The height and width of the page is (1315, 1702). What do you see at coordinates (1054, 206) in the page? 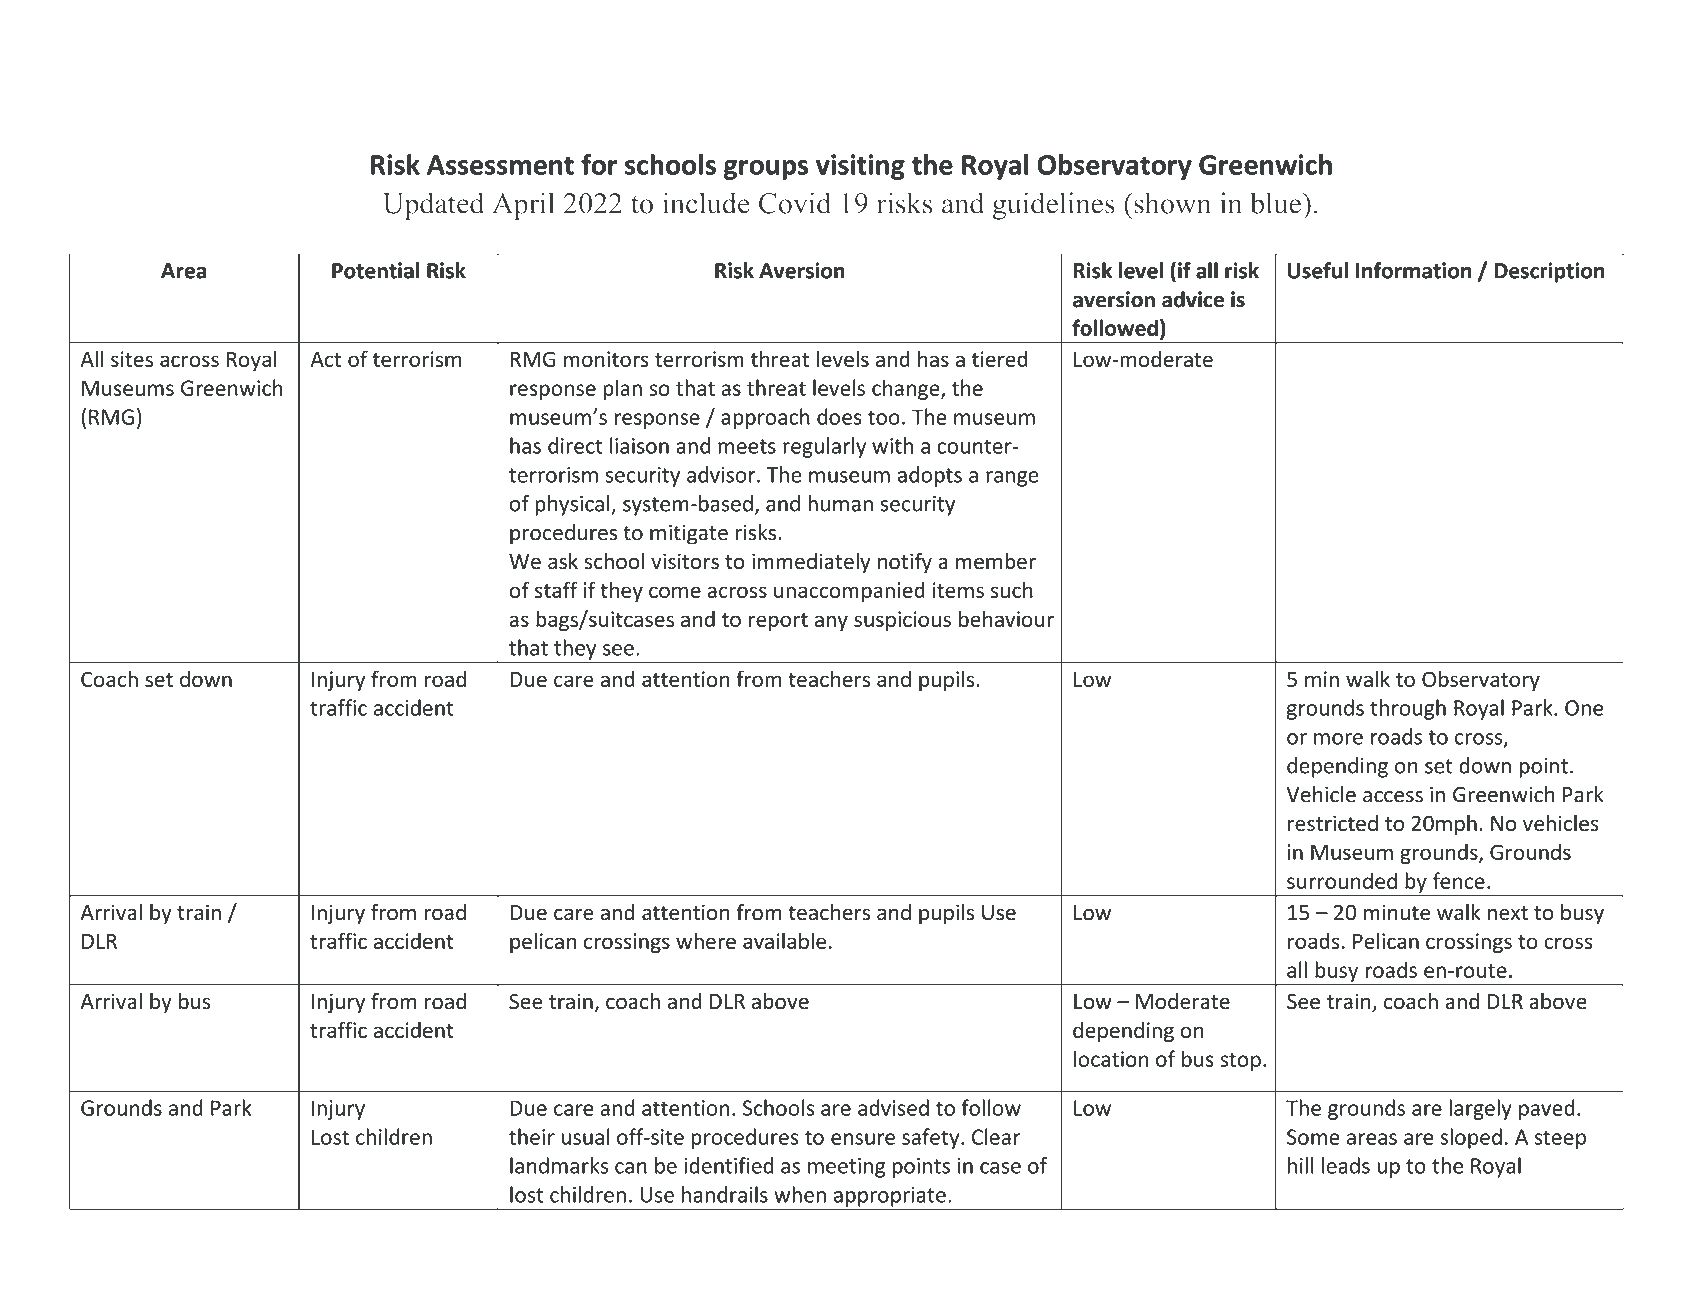
I see `guidelines` at bounding box center [1054, 206].
